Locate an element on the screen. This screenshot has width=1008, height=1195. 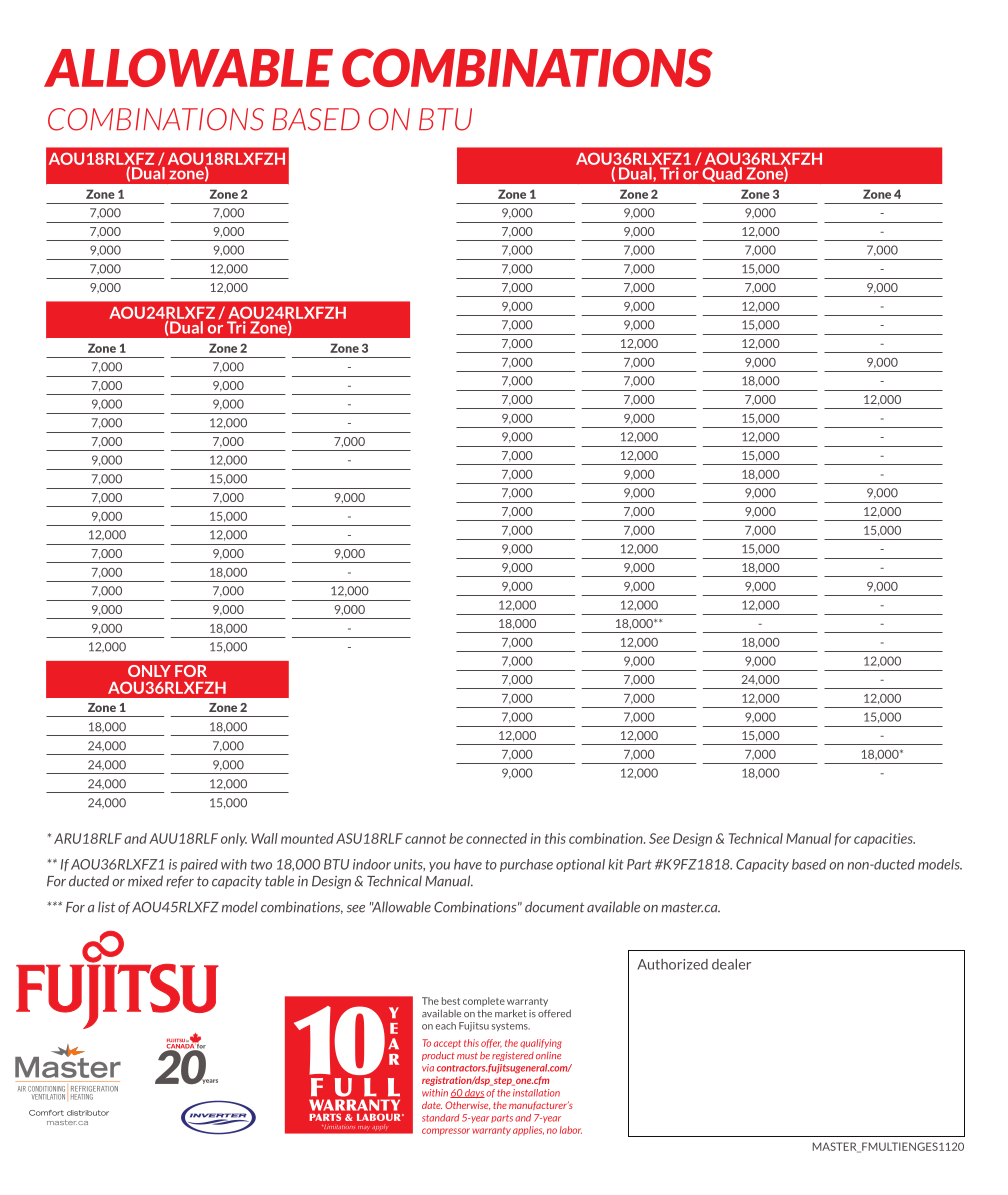
registered is located at coordinates (513, 1056).
